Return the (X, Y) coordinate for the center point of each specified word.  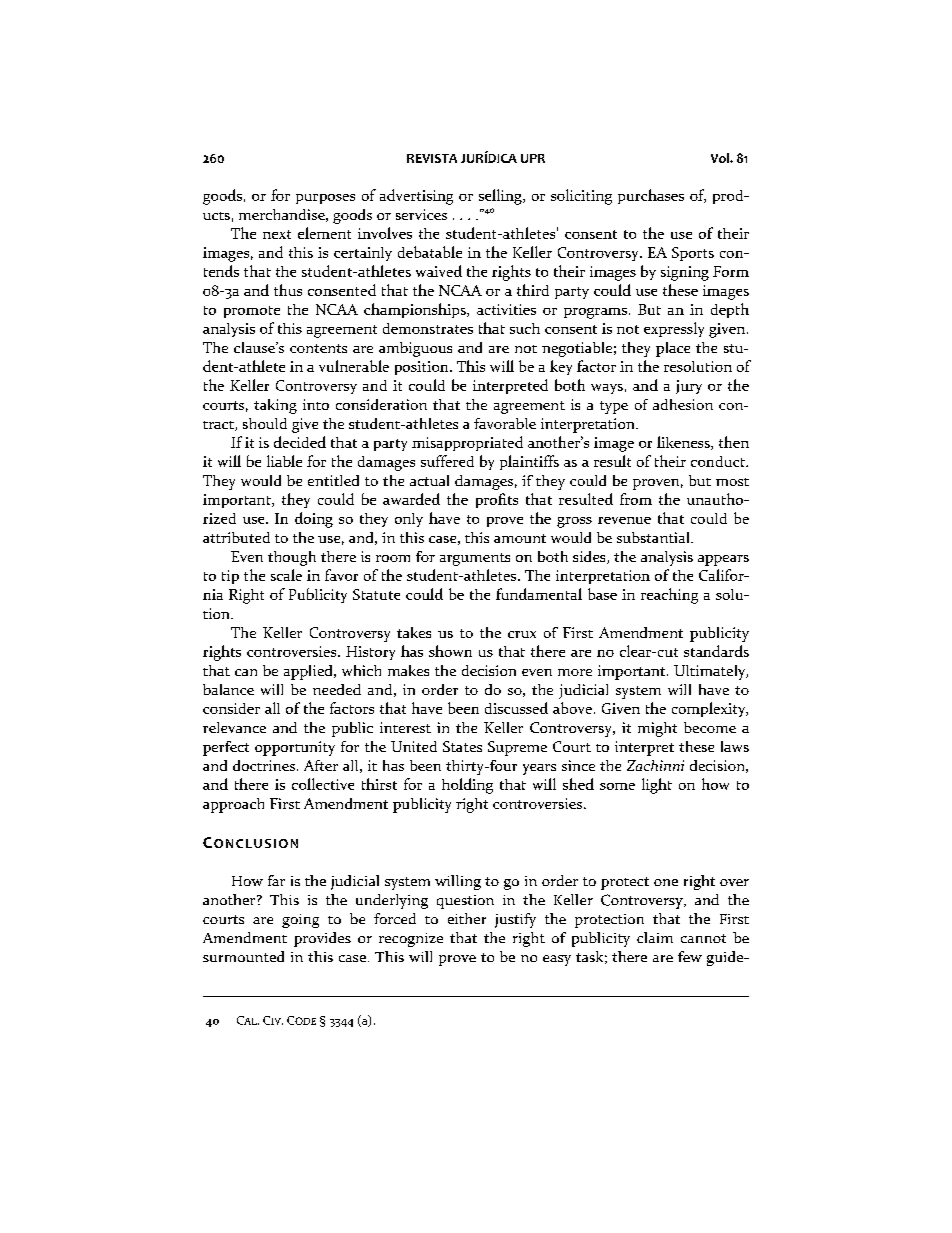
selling (501, 197)
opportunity (295, 748)
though (292, 558)
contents (318, 348)
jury (689, 387)
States (462, 746)
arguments (475, 559)
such (525, 328)
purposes (325, 199)
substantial (654, 537)
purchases (651, 196)
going (300, 921)
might (657, 729)
